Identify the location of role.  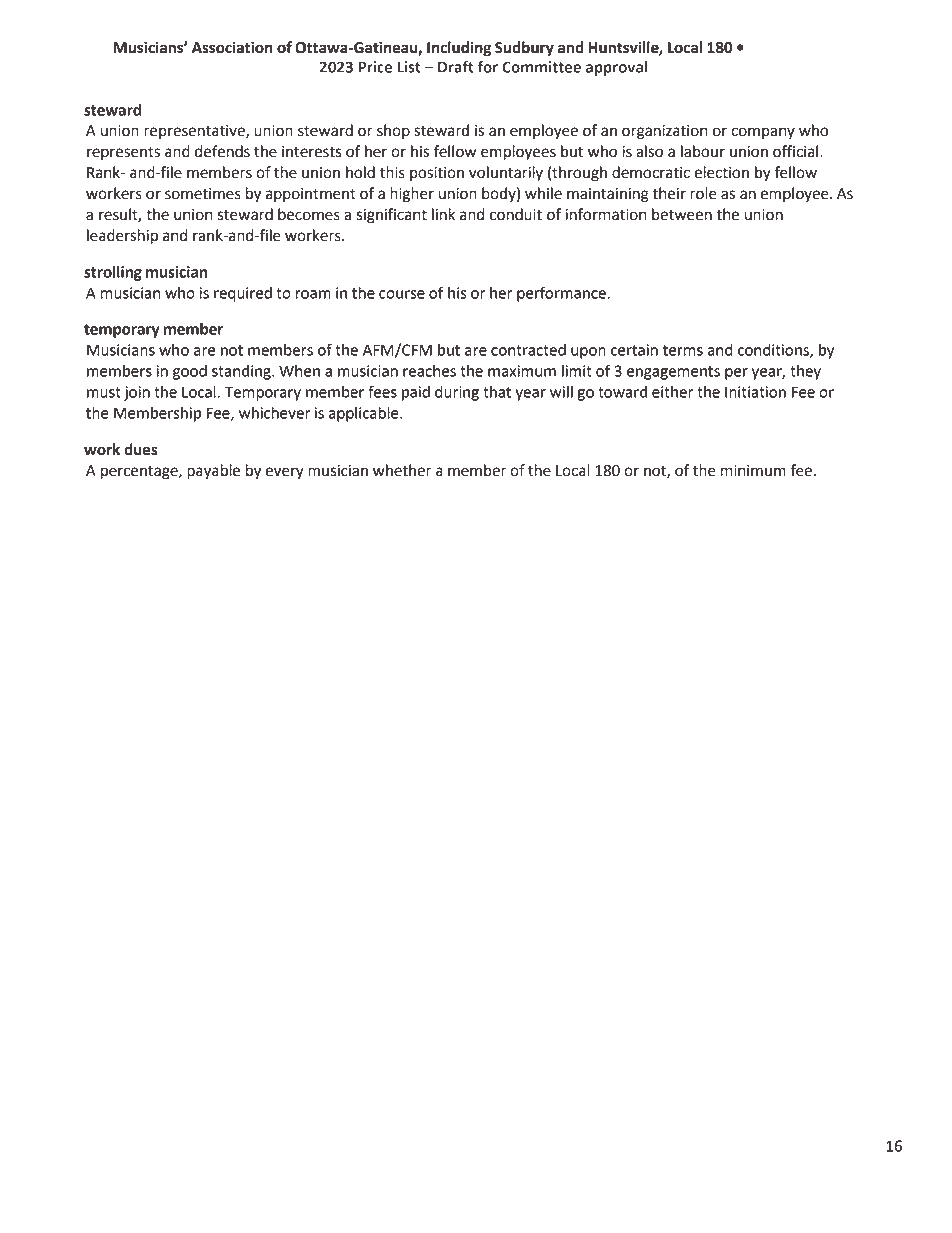
(703, 193).
